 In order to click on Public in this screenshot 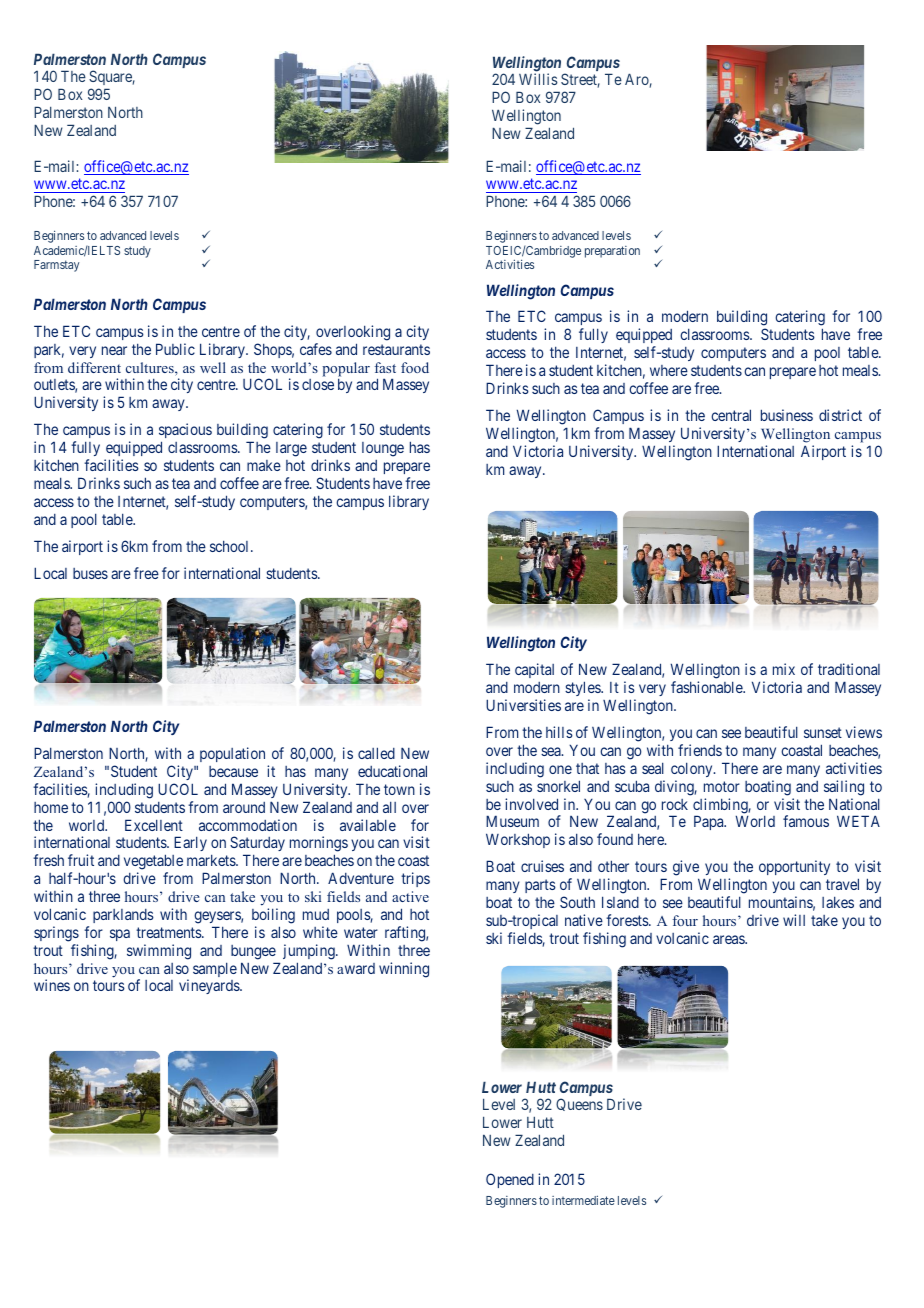, I will do `click(175, 349)`.
